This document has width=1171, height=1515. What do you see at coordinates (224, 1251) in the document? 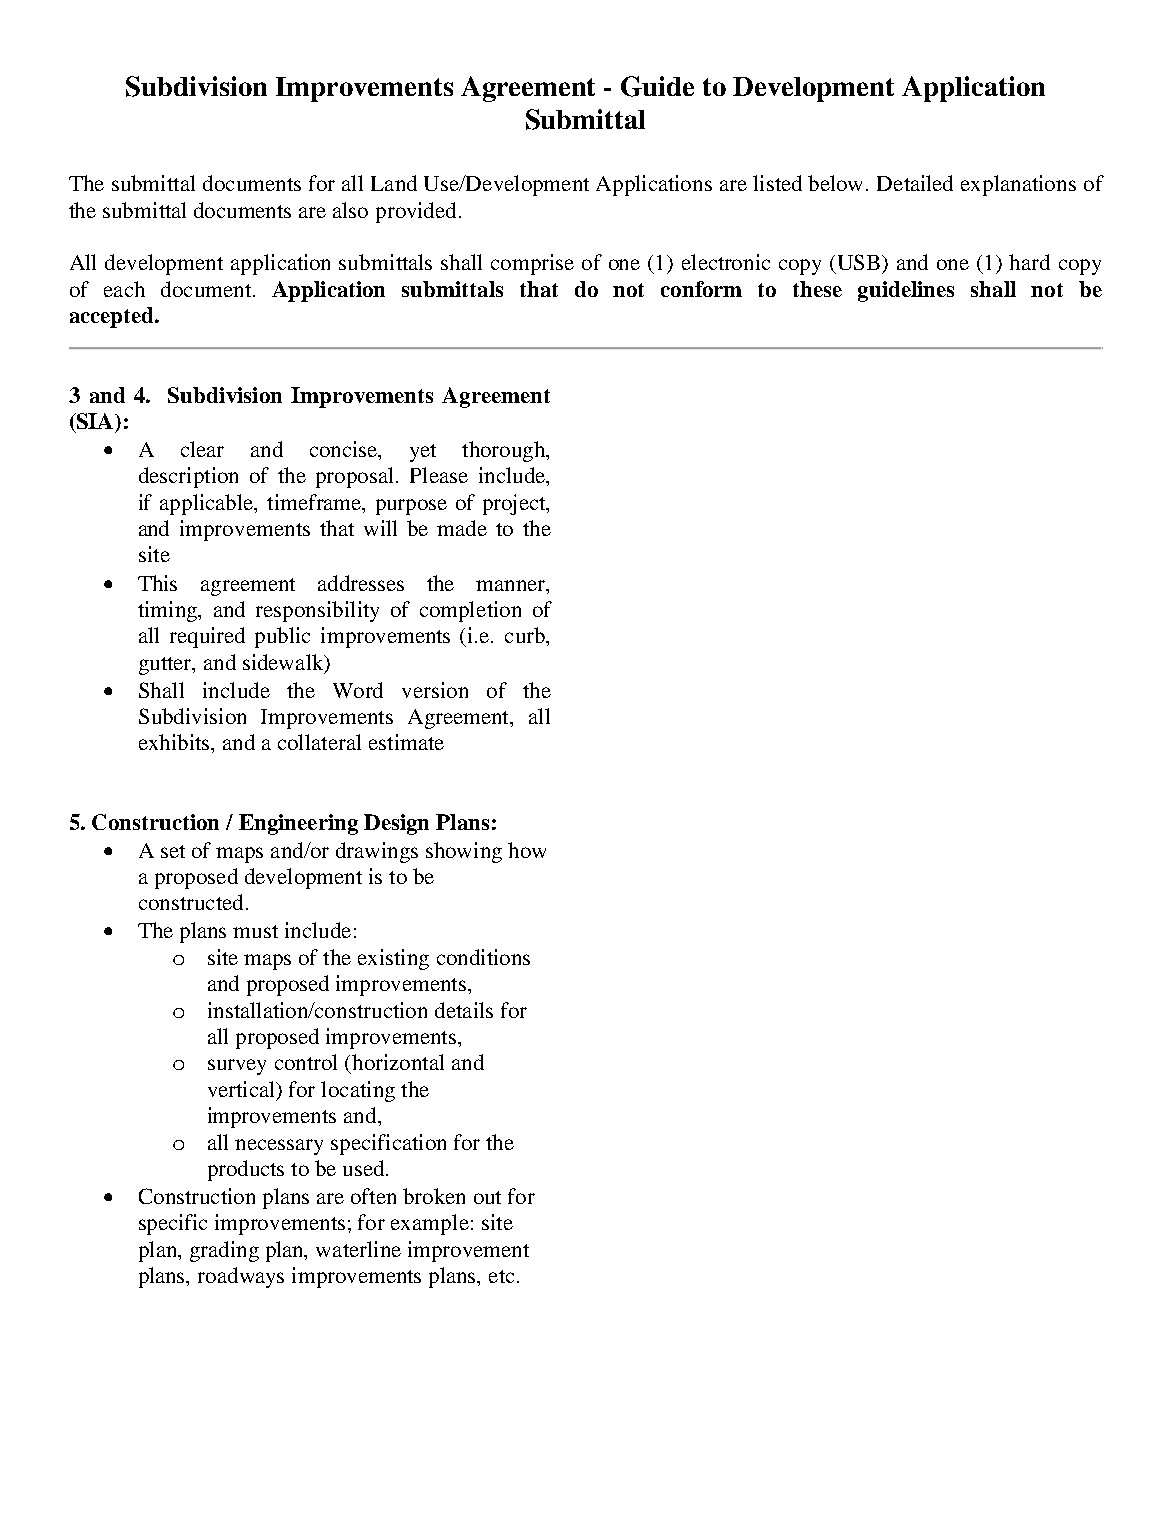
I see `grading` at bounding box center [224, 1251].
